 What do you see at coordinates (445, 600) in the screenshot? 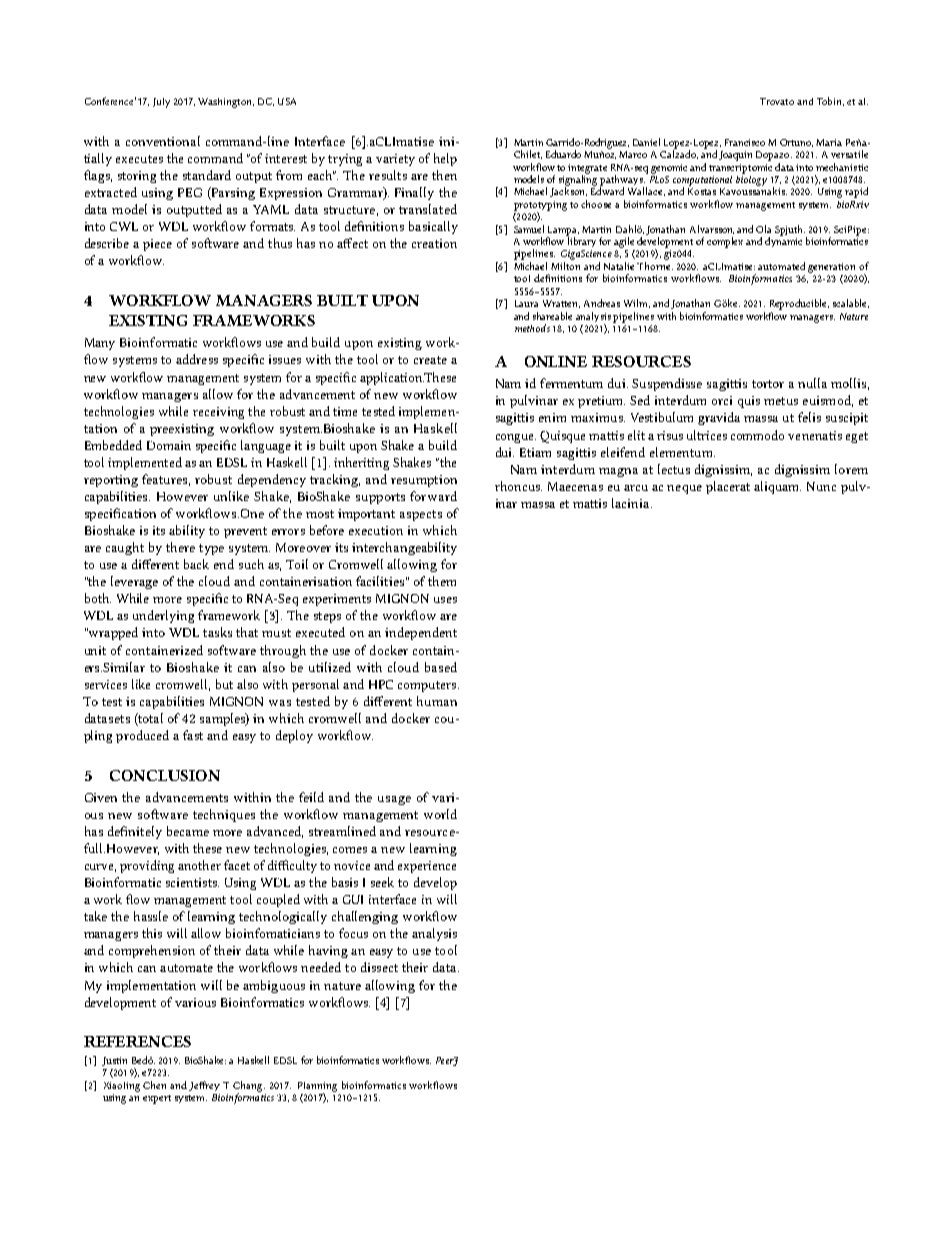
I see `uses` at bounding box center [445, 600].
